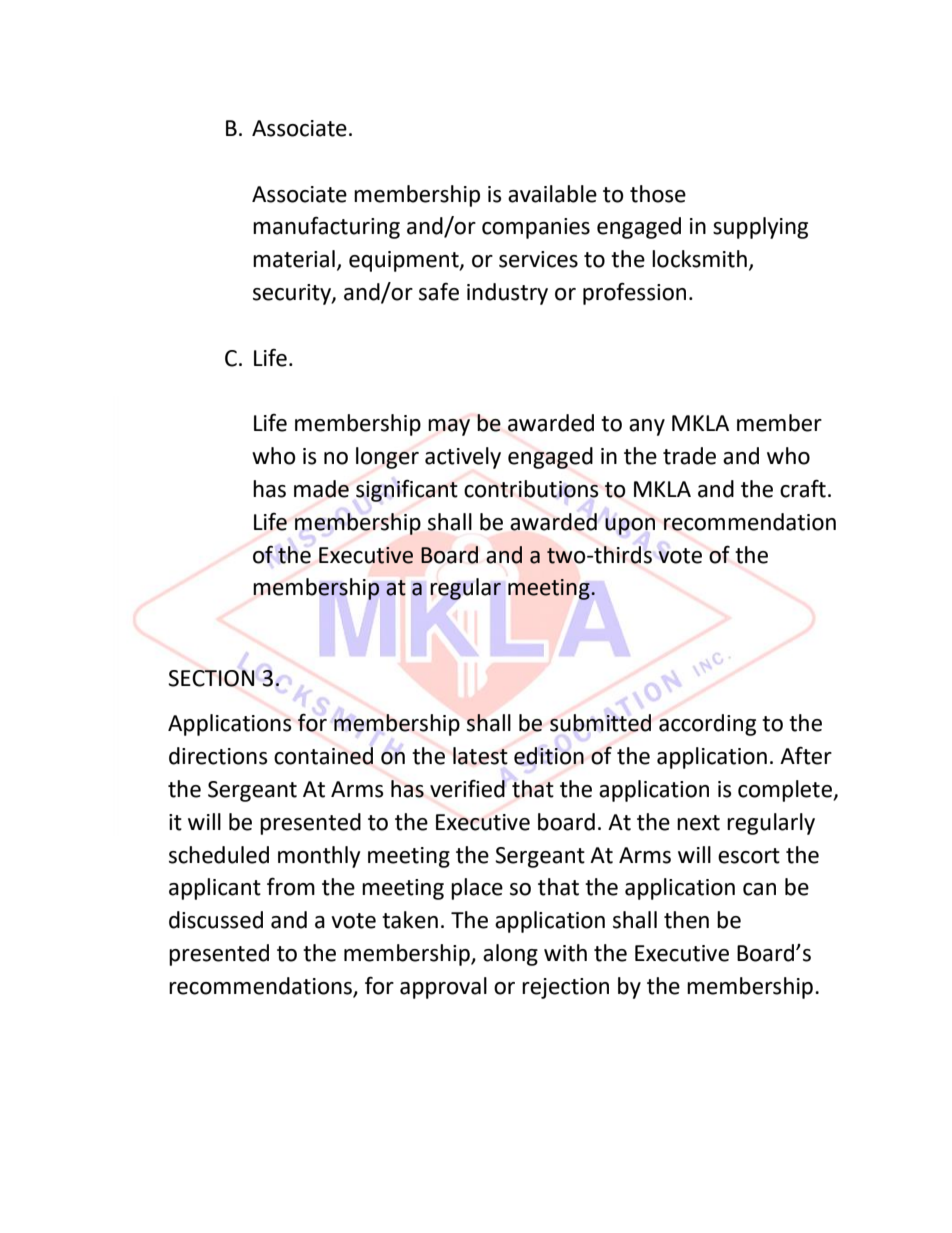  What do you see at coordinates (326, 228) in the screenshot?
I see `manufacturing` at bounding box center [326, 228].
